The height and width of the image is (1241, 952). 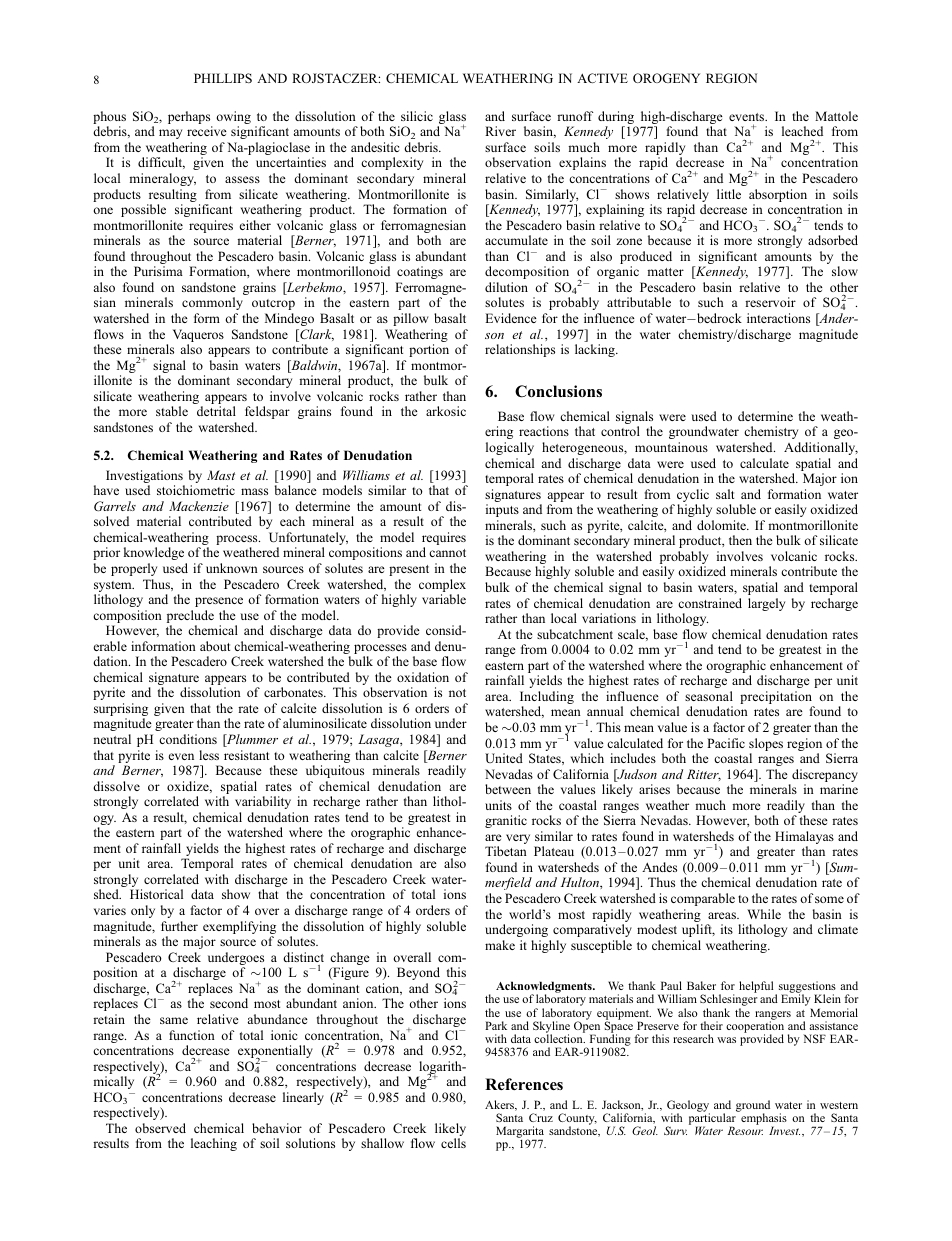 I want to click on variable, so click(x=444, y=599).
